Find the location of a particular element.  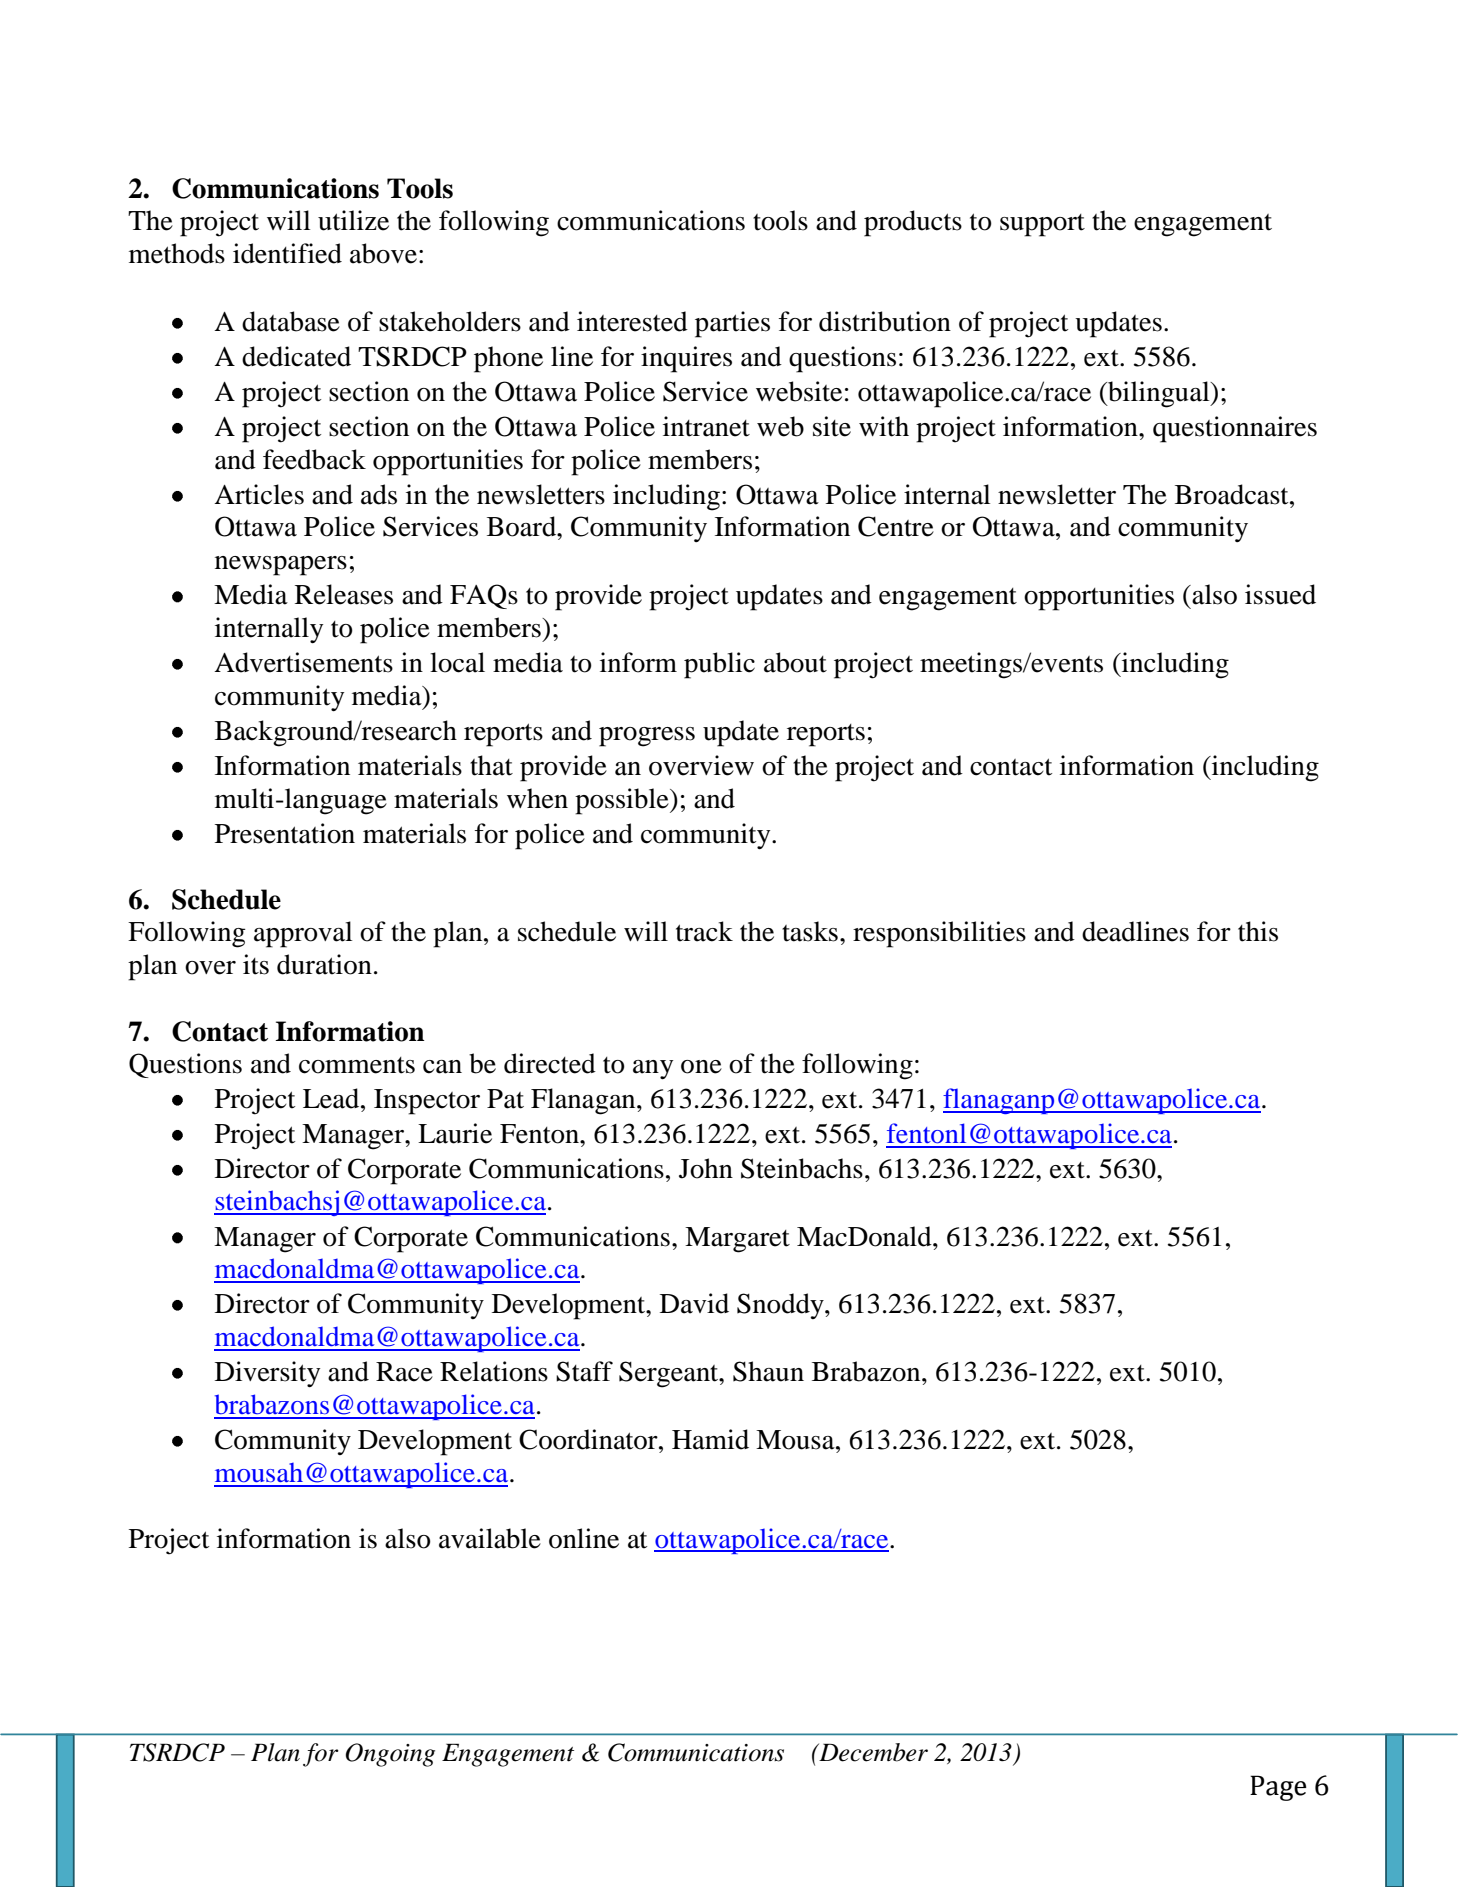

December is located at coordinates (872, 1752).
